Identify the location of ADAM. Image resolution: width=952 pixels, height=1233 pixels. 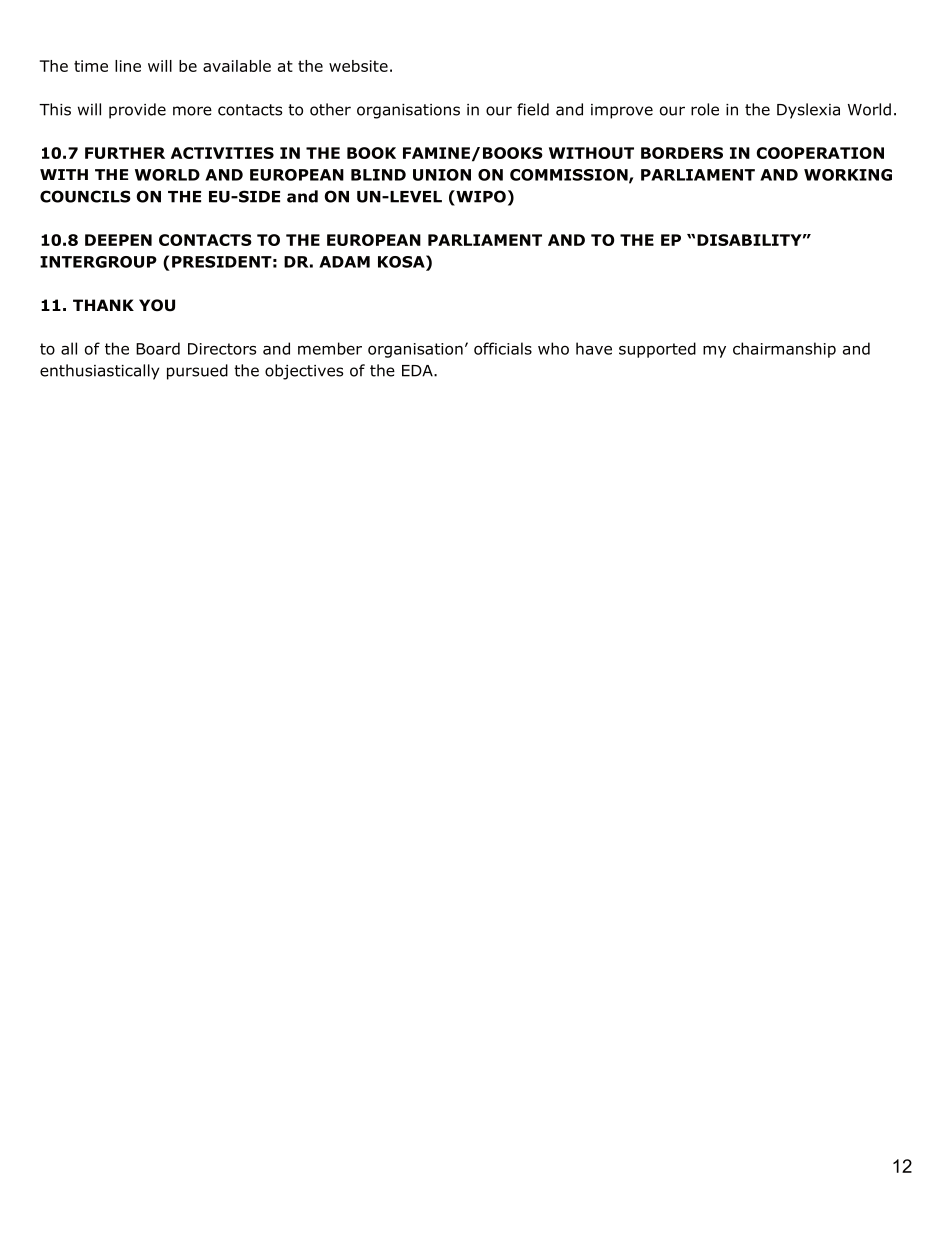
(344, 262).
